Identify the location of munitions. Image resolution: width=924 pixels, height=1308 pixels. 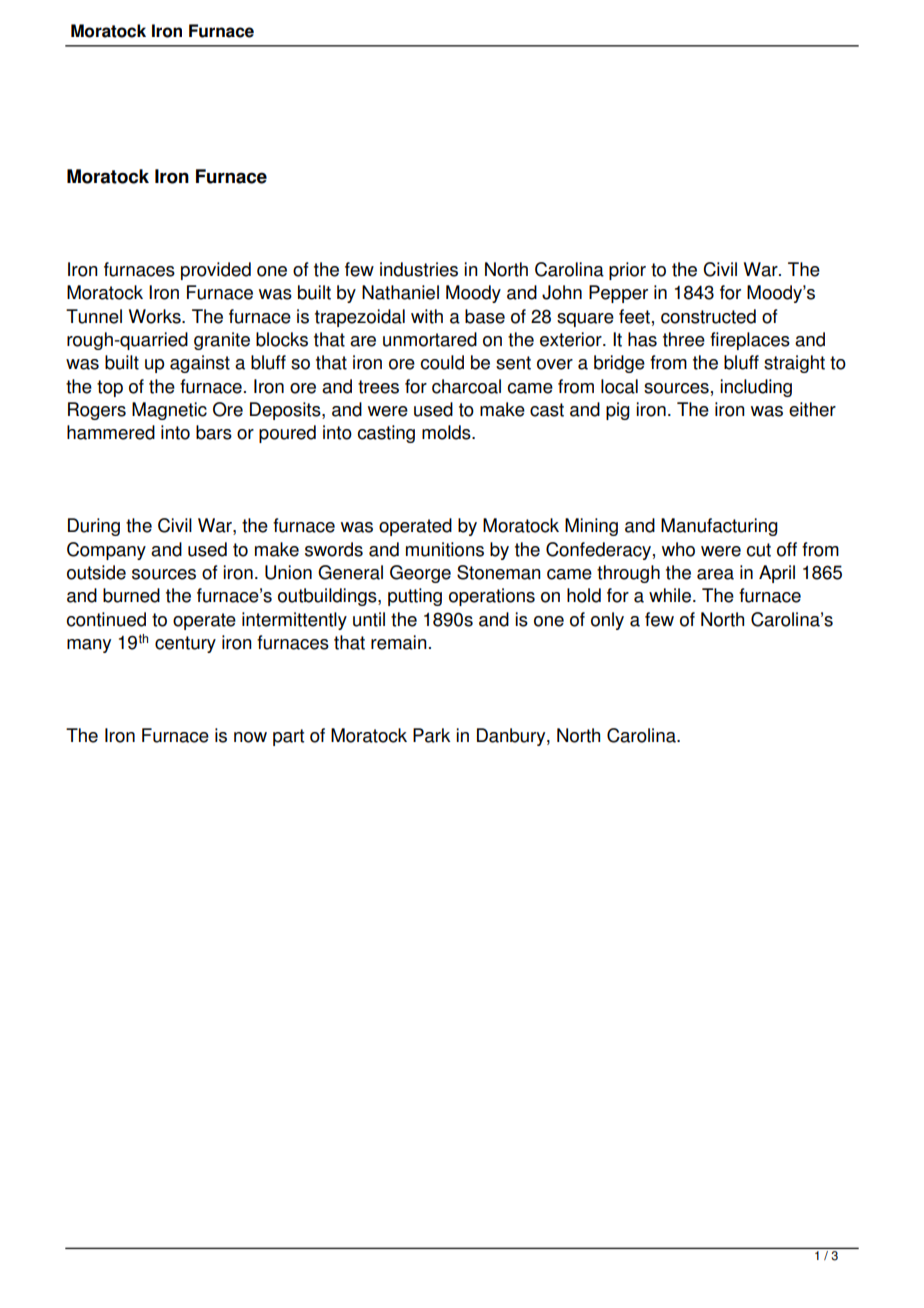
(445, 549).
